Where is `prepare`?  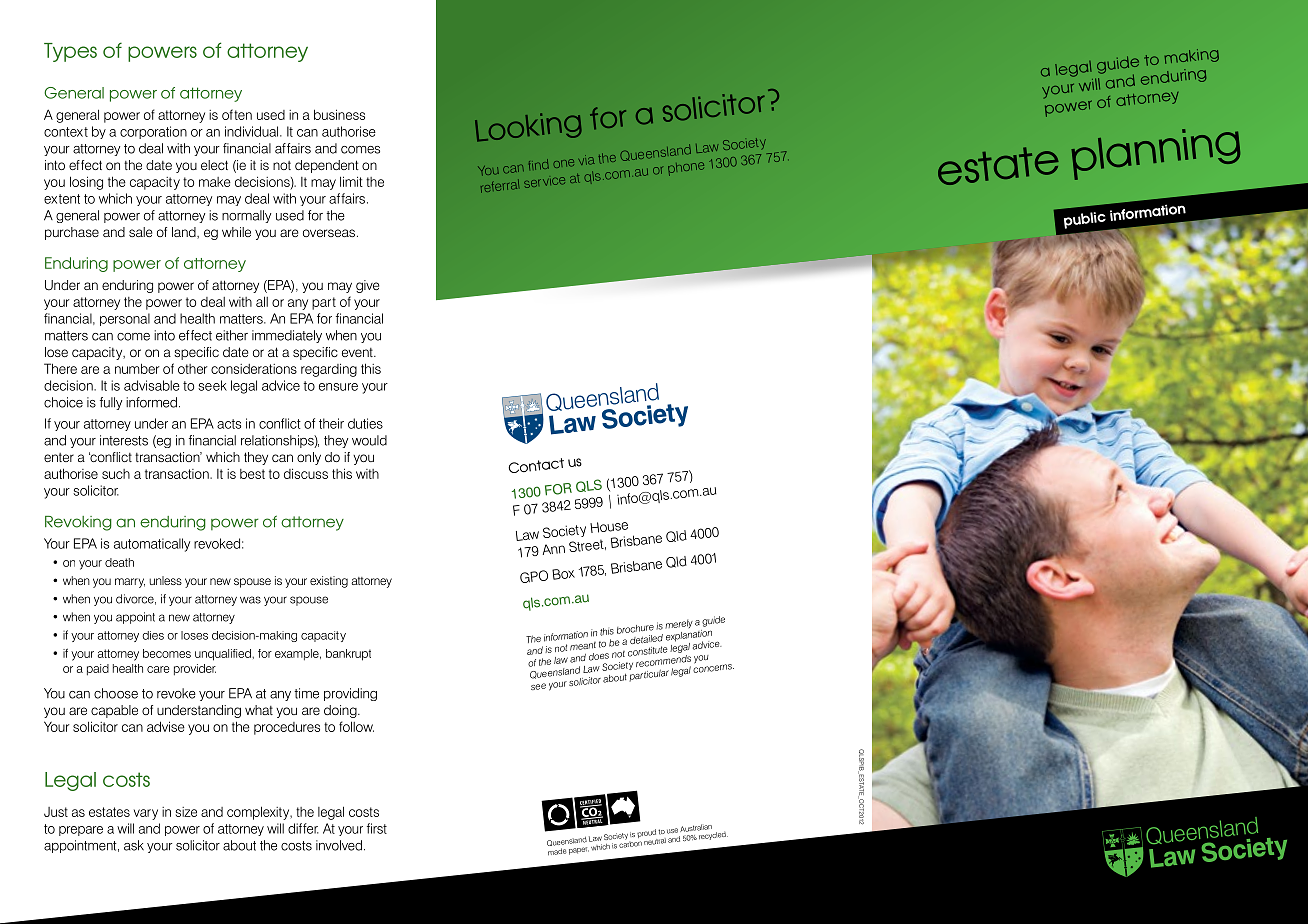 prepare is located at coordinates (81, 831).
